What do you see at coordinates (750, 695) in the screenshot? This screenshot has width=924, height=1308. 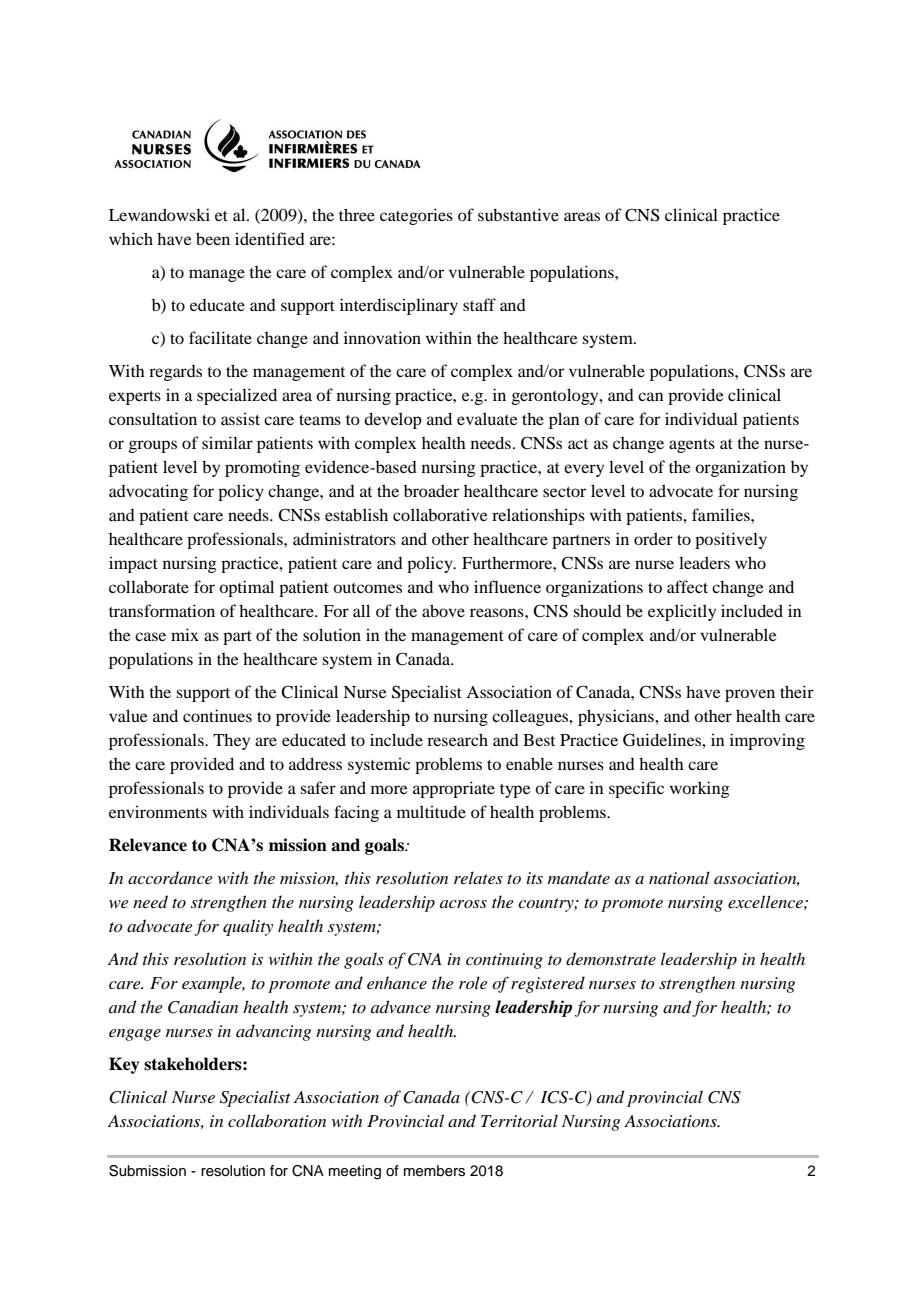 I see `proven` at bounding box center [750, 695].
